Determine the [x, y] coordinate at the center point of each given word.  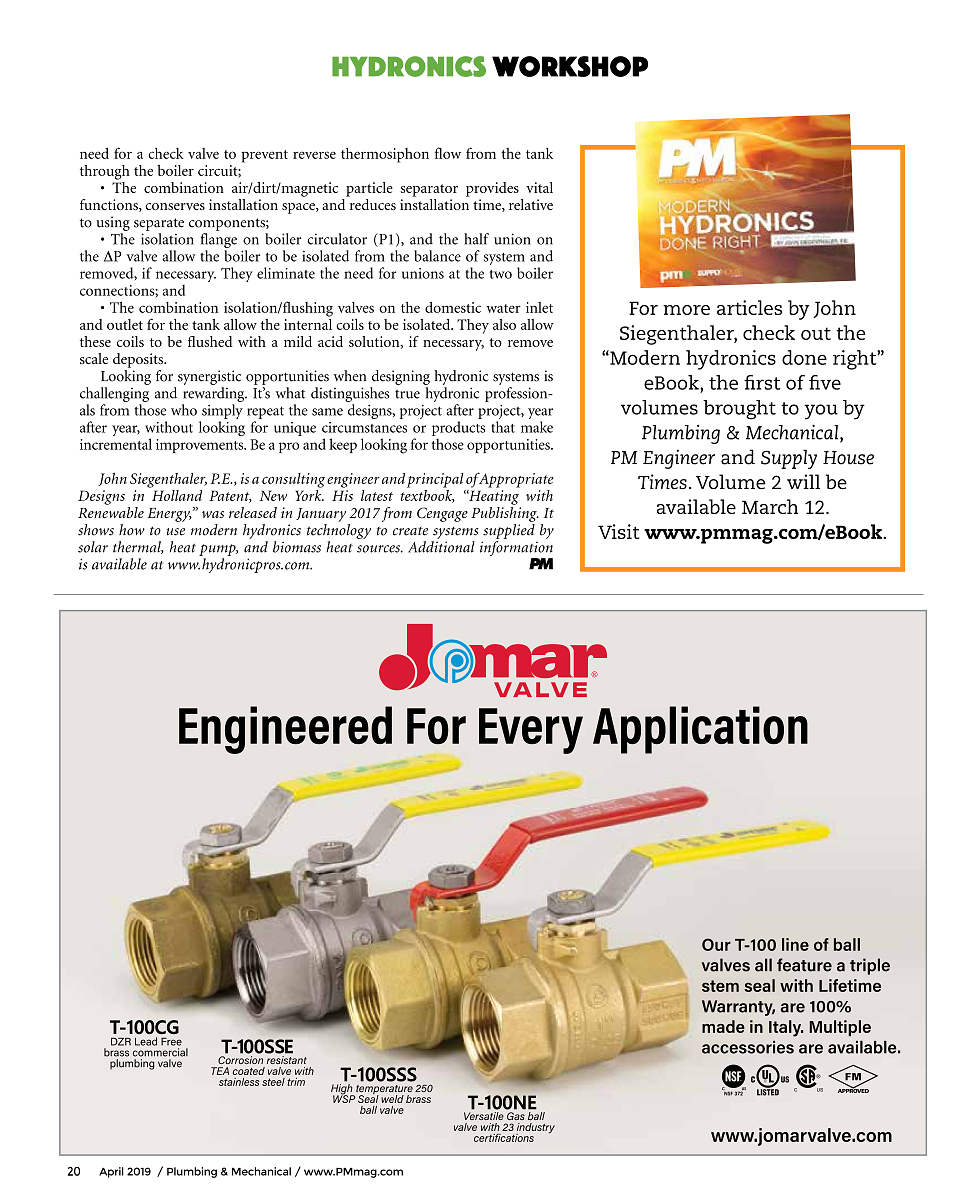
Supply [789, 459]
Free [171, 1042]
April [111, 1172]
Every [531, 731]
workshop [570, 66]
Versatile [484, 1116]
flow [448, 153]
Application [700, 730]
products [458, 428]
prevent [264, 156]
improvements [201, 446]
